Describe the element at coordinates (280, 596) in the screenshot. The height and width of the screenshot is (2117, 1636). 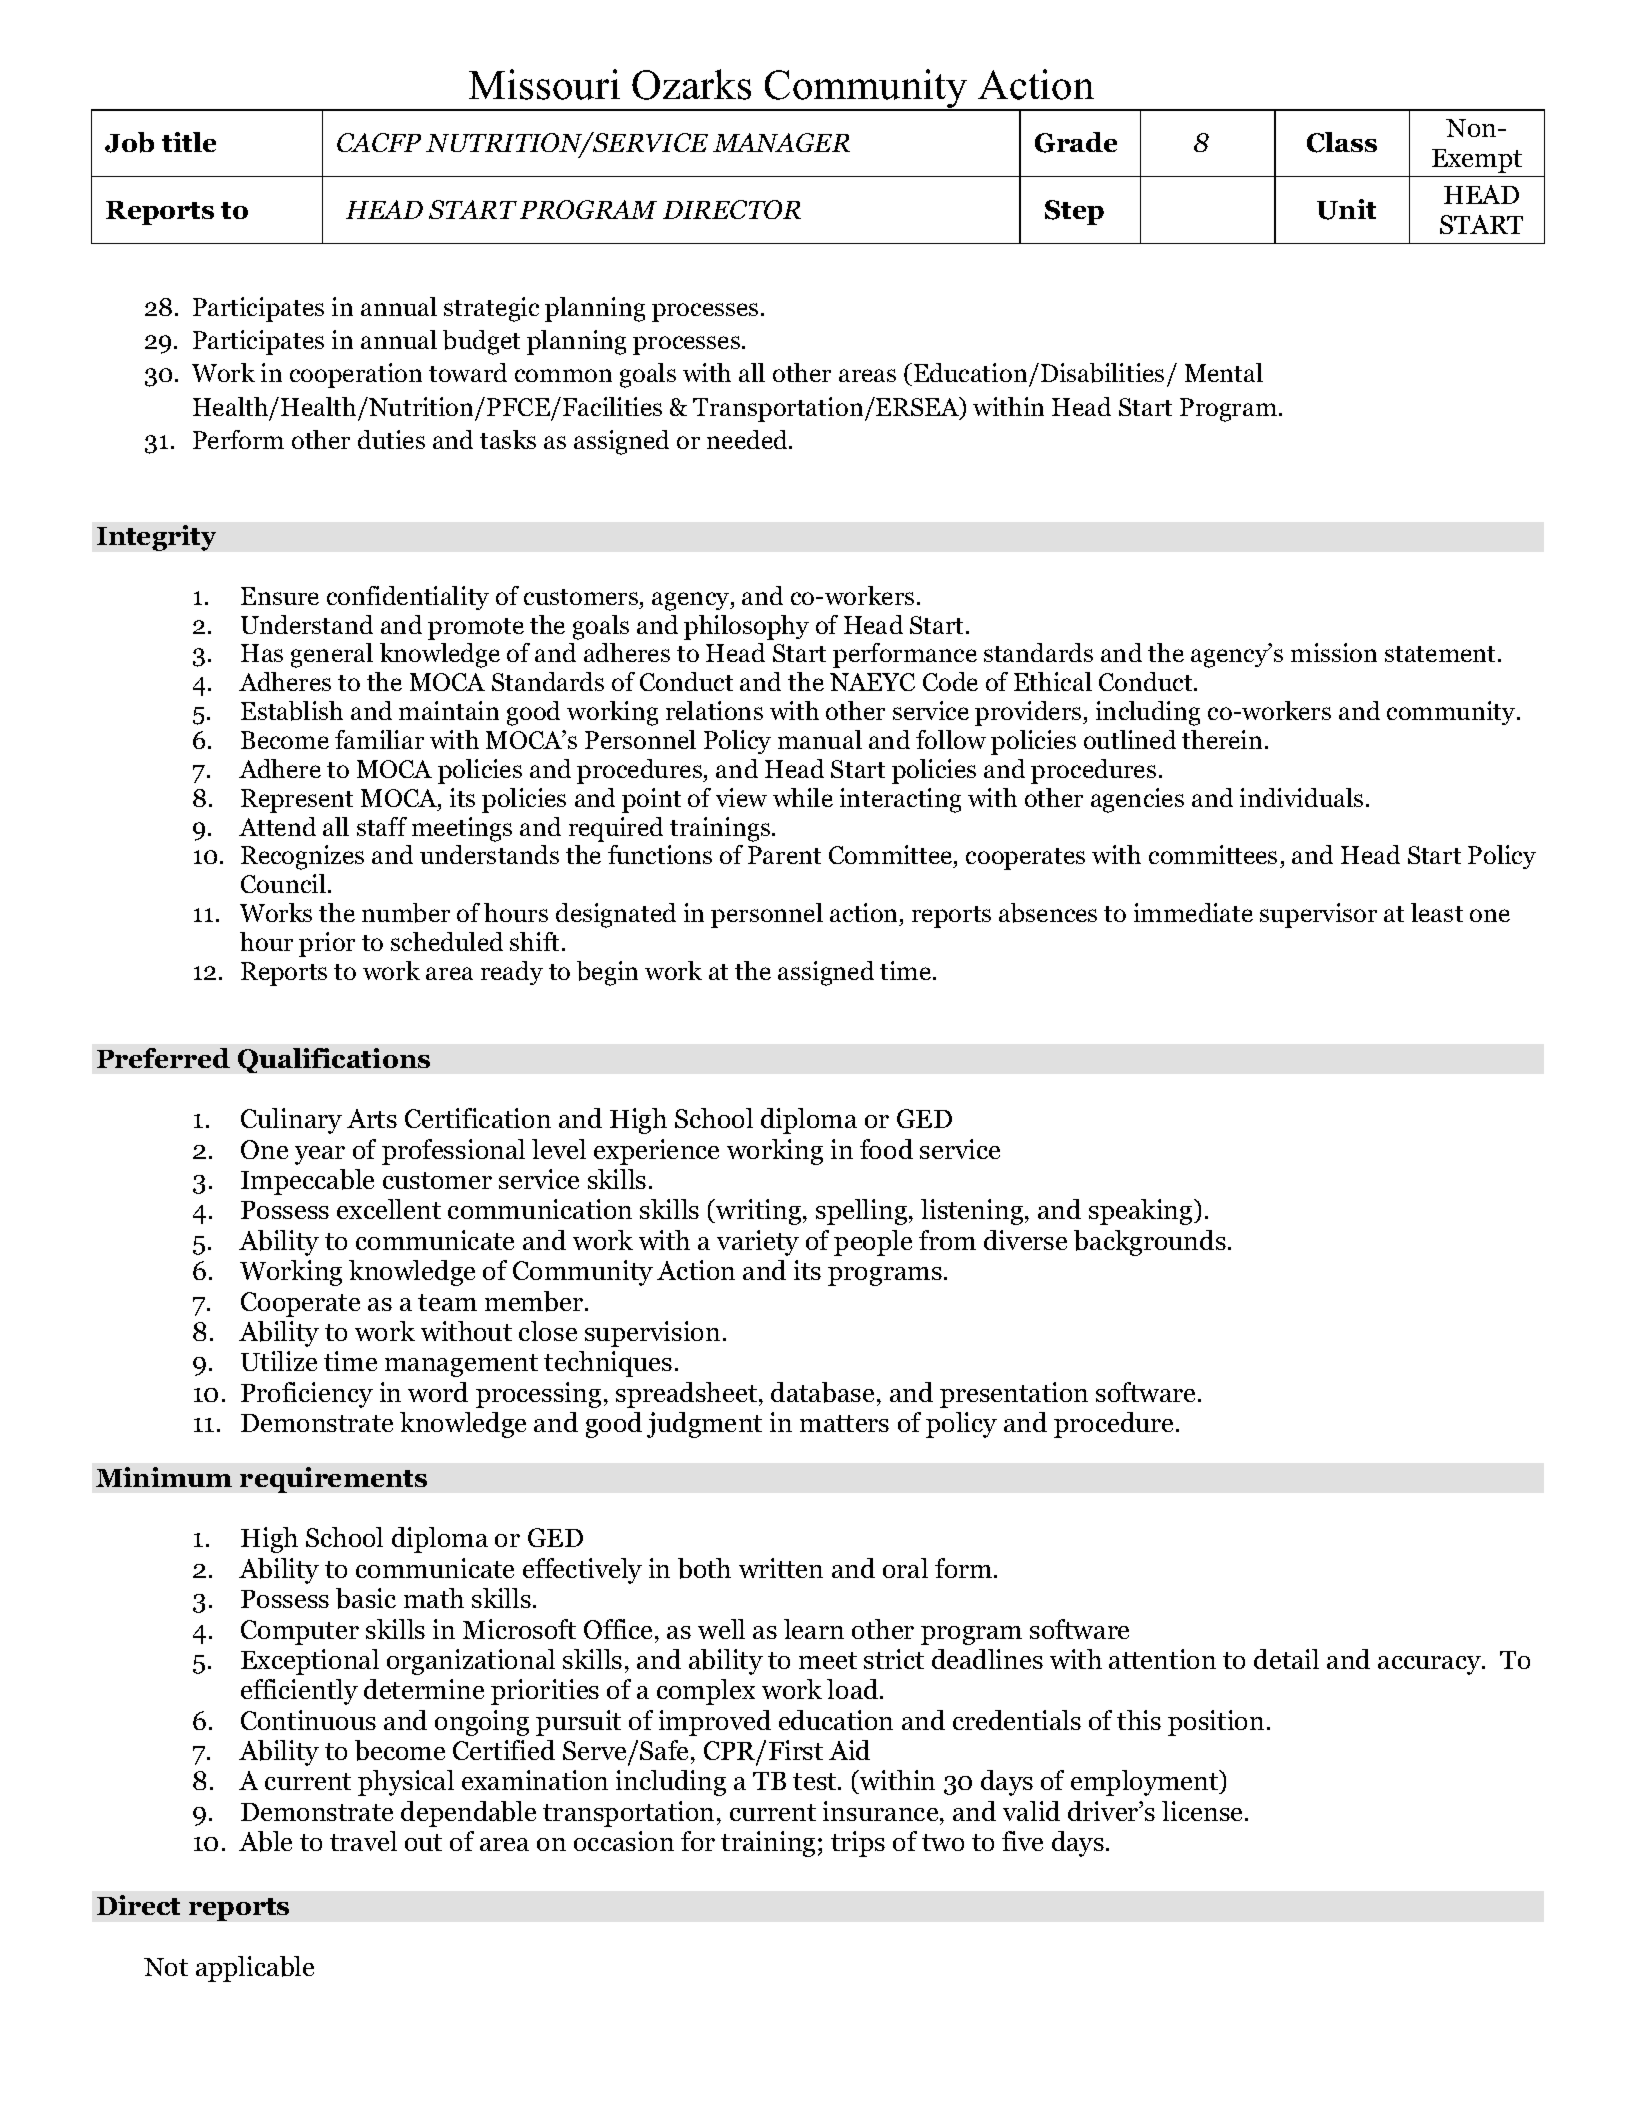
I see `Ensure` at that location.
